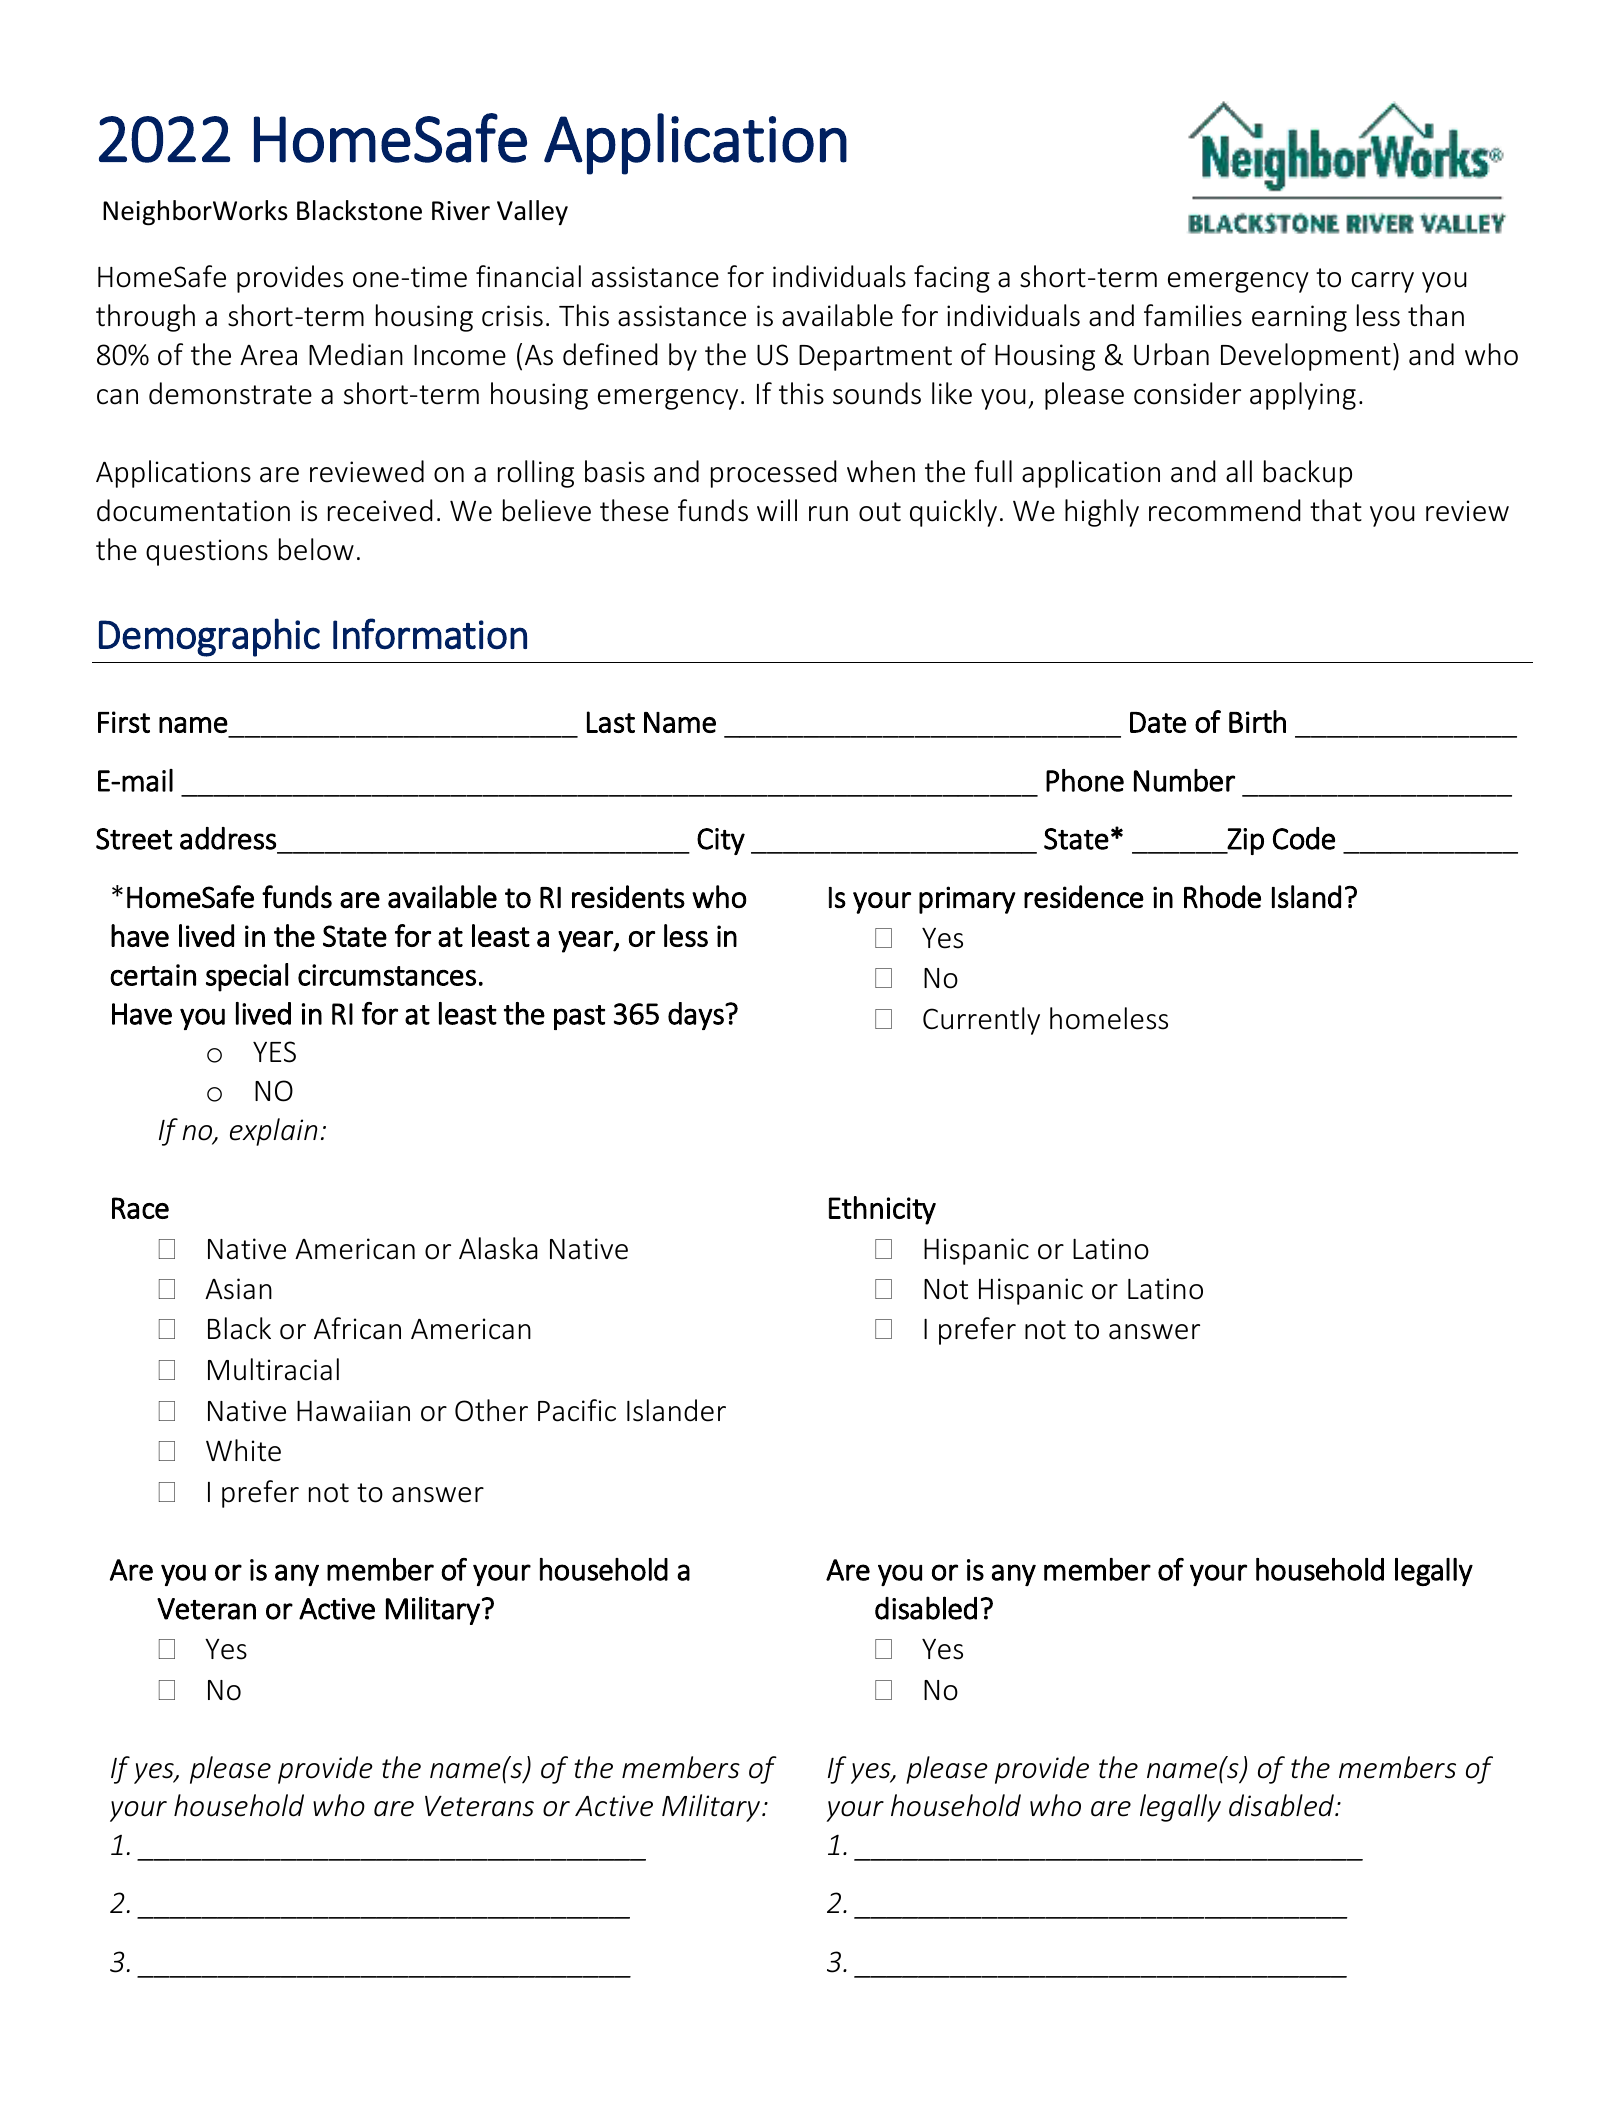 Image resolution: width=1624 pixels, height=2101 pixels. What do you see at coordinates (353, 1411) in the screenshot?
I see `Hawaiian` at bounding box center [353, 1411].
